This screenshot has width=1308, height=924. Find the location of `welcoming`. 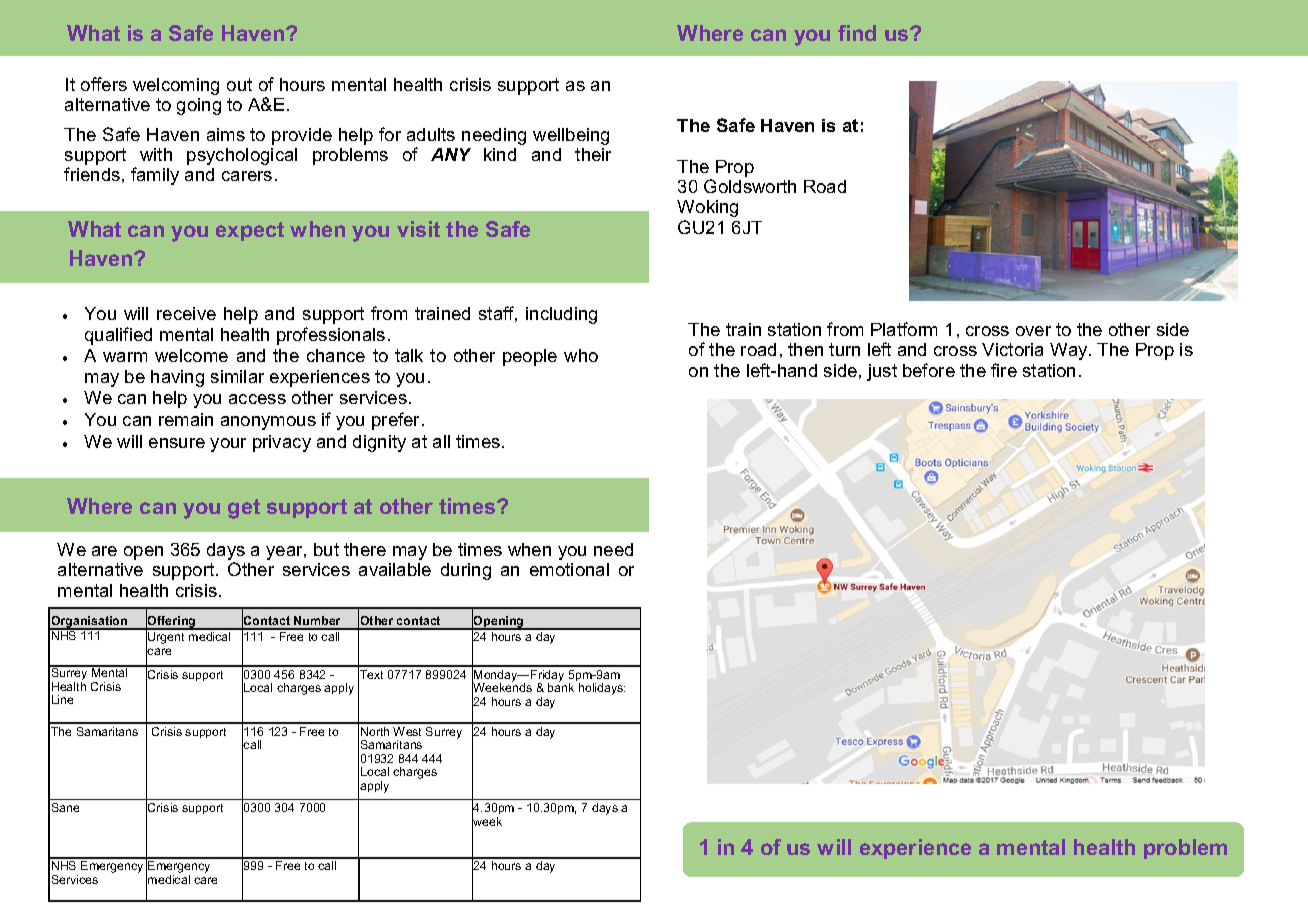

welcoming is located at coordinates (176, 86).
